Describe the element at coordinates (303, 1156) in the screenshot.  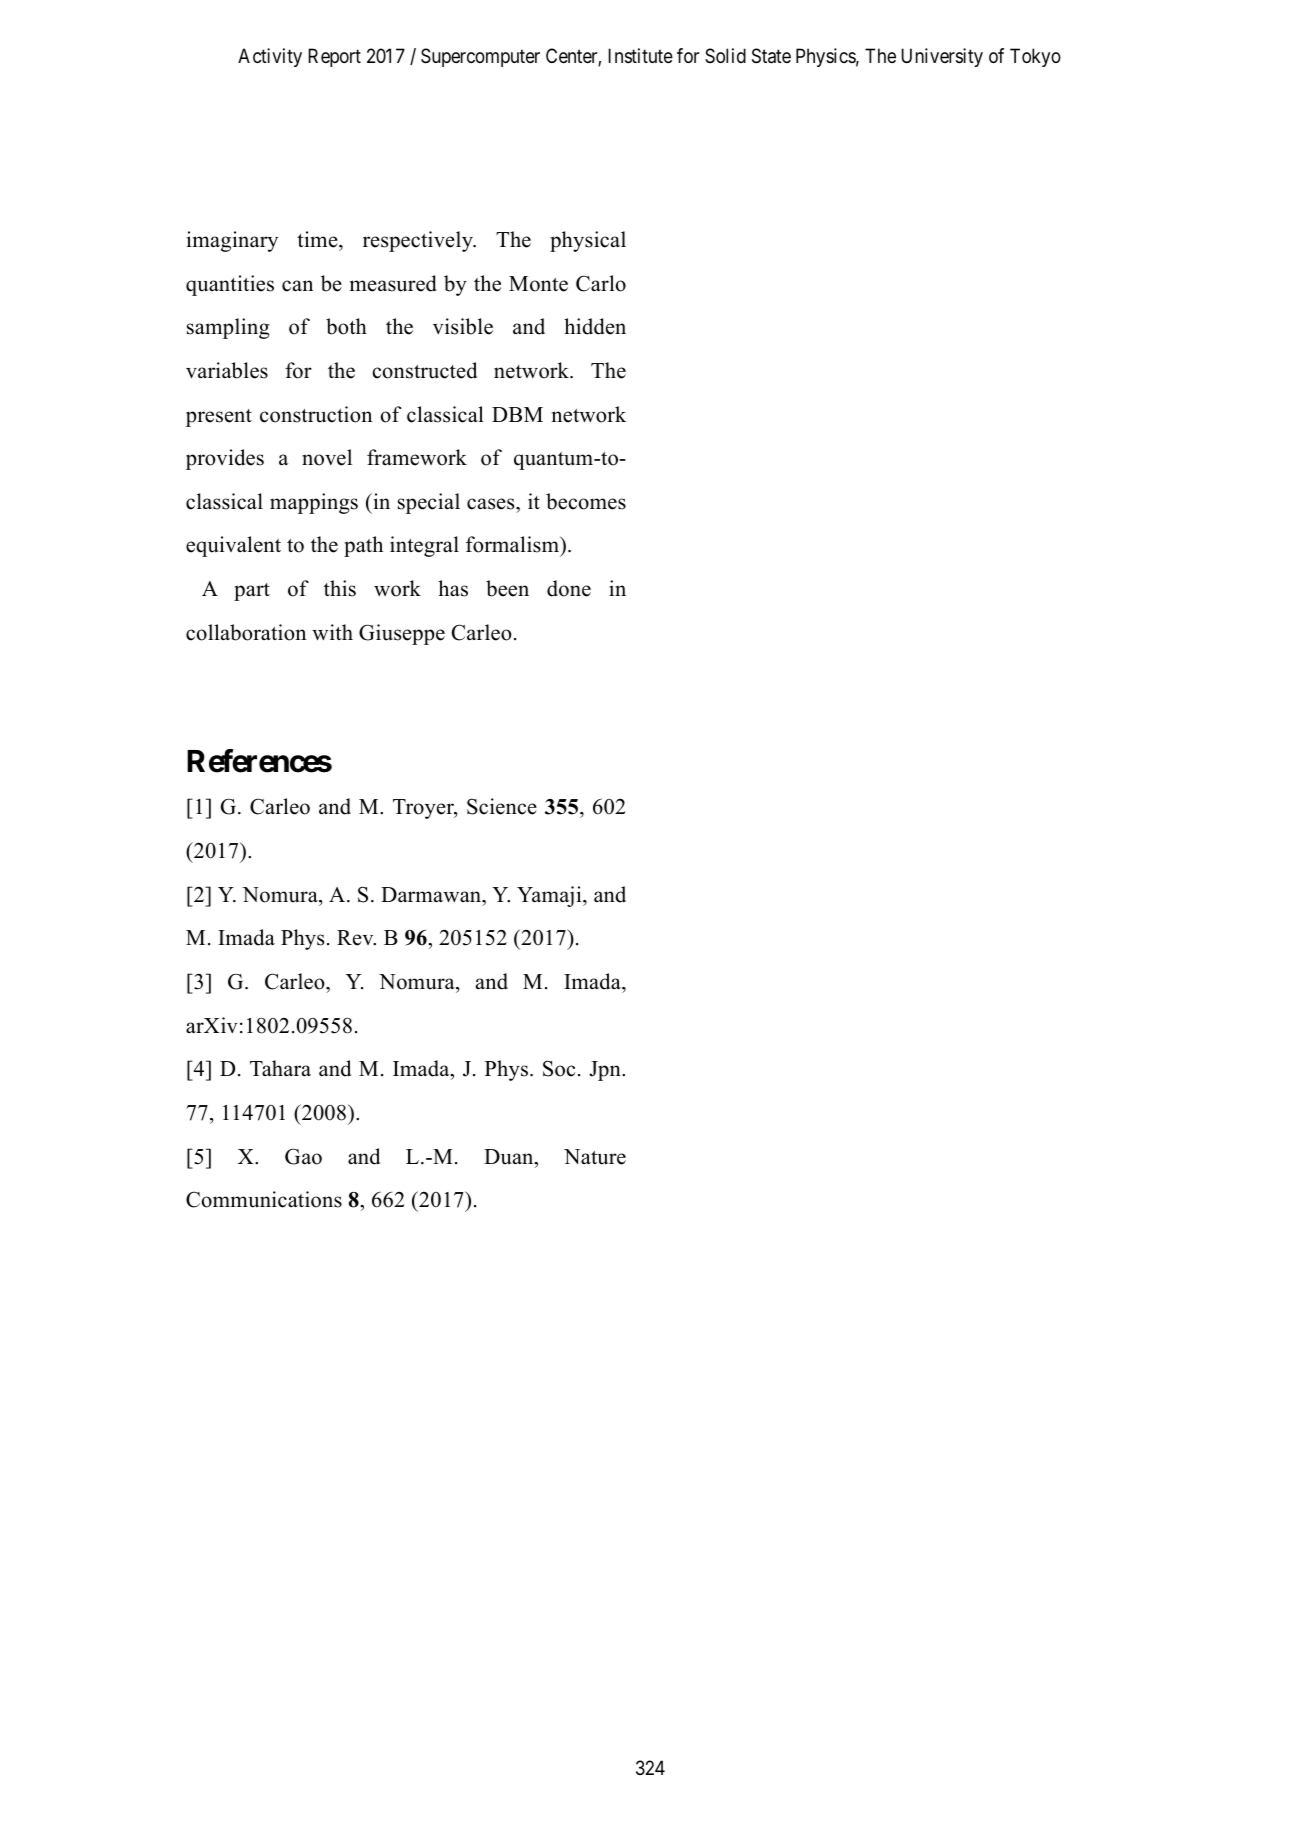
I see `Gao` at that location.
